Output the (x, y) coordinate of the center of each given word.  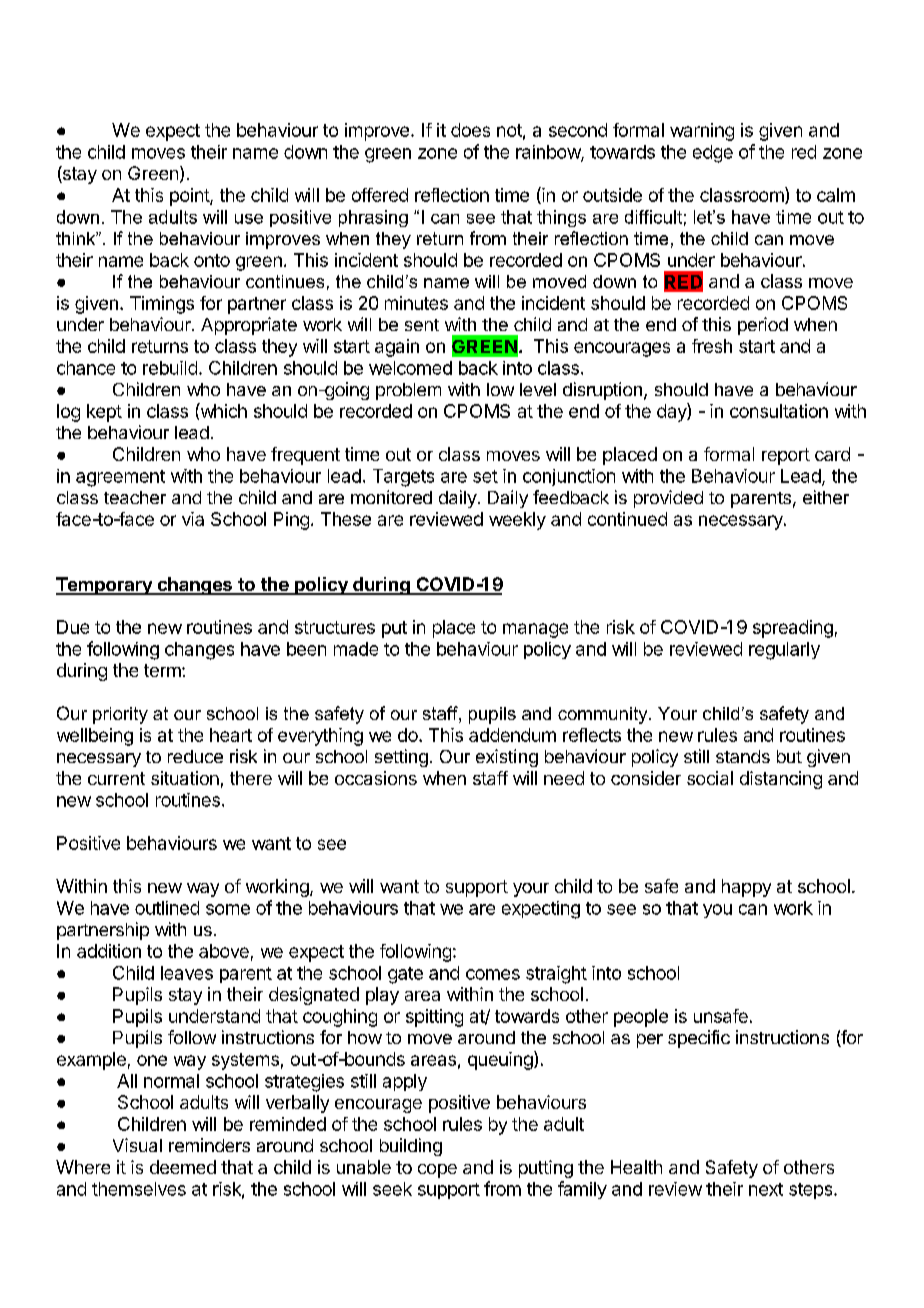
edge (713, 154)
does (470, 130)
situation (185, 778)
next (766, 1189)
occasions (376, 778)
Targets (403, 478)
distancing (781, 780)
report (786, 456)
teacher (135, 497)
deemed (183, 1167)
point (190, 197)
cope (437, 1171)
